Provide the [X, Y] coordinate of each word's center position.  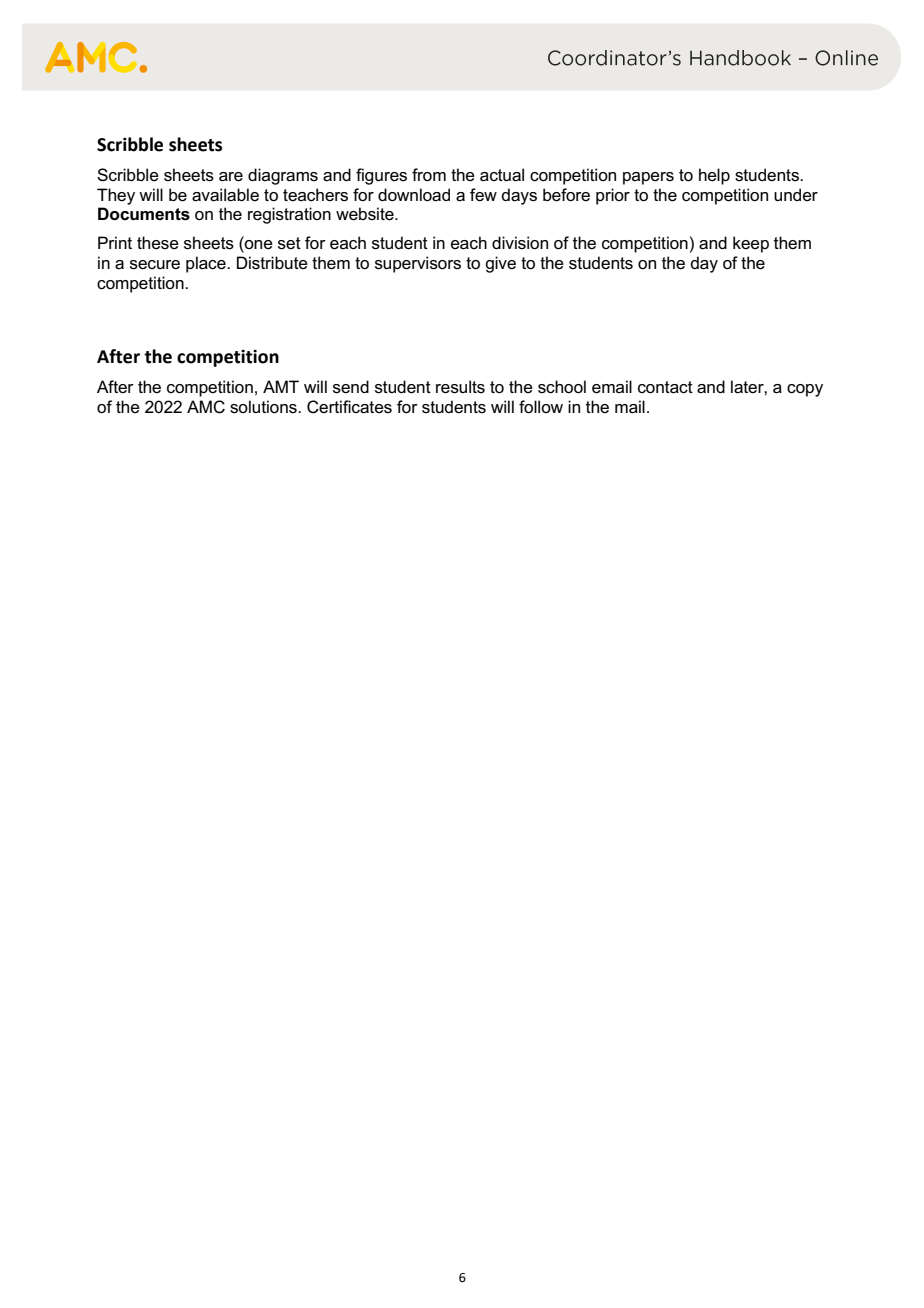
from [429, 174]
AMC [206, 407]
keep [751, 244]
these [158, 243]
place [207, 264]
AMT [281, 386]
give [500, 264]
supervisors [418, 264]
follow [541, 407]
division [520, 243]
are [231, 177]
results [460, 387]
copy [805, 390]
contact [665, 387]
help [714, 176]
